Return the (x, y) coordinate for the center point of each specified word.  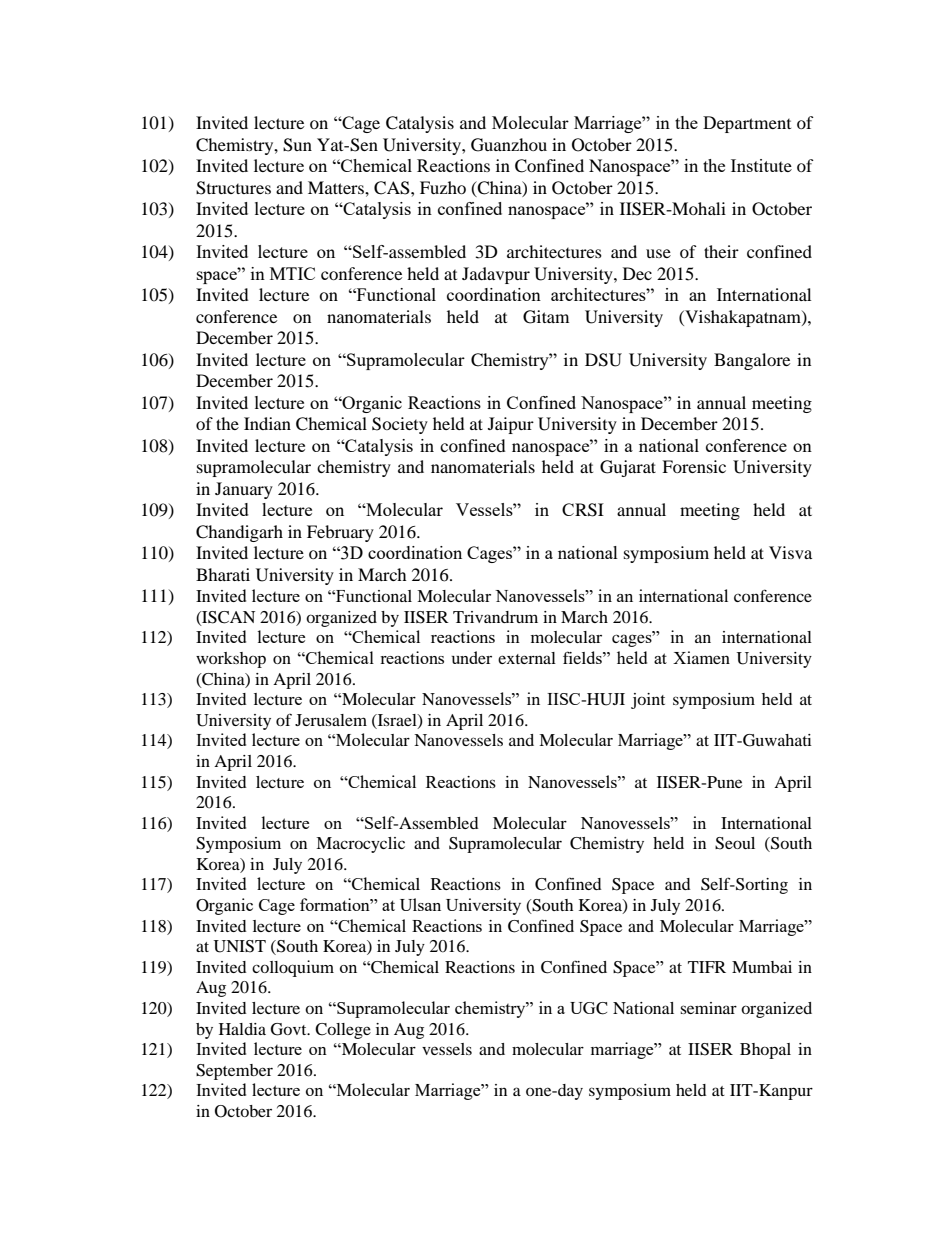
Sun (297, 145)
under (472, 657)
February (340, 533)
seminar (708, 1008)
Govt (290, 1029)
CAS (393, 188)
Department (747, 124)
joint (648, 701)
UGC (588, 1008)
